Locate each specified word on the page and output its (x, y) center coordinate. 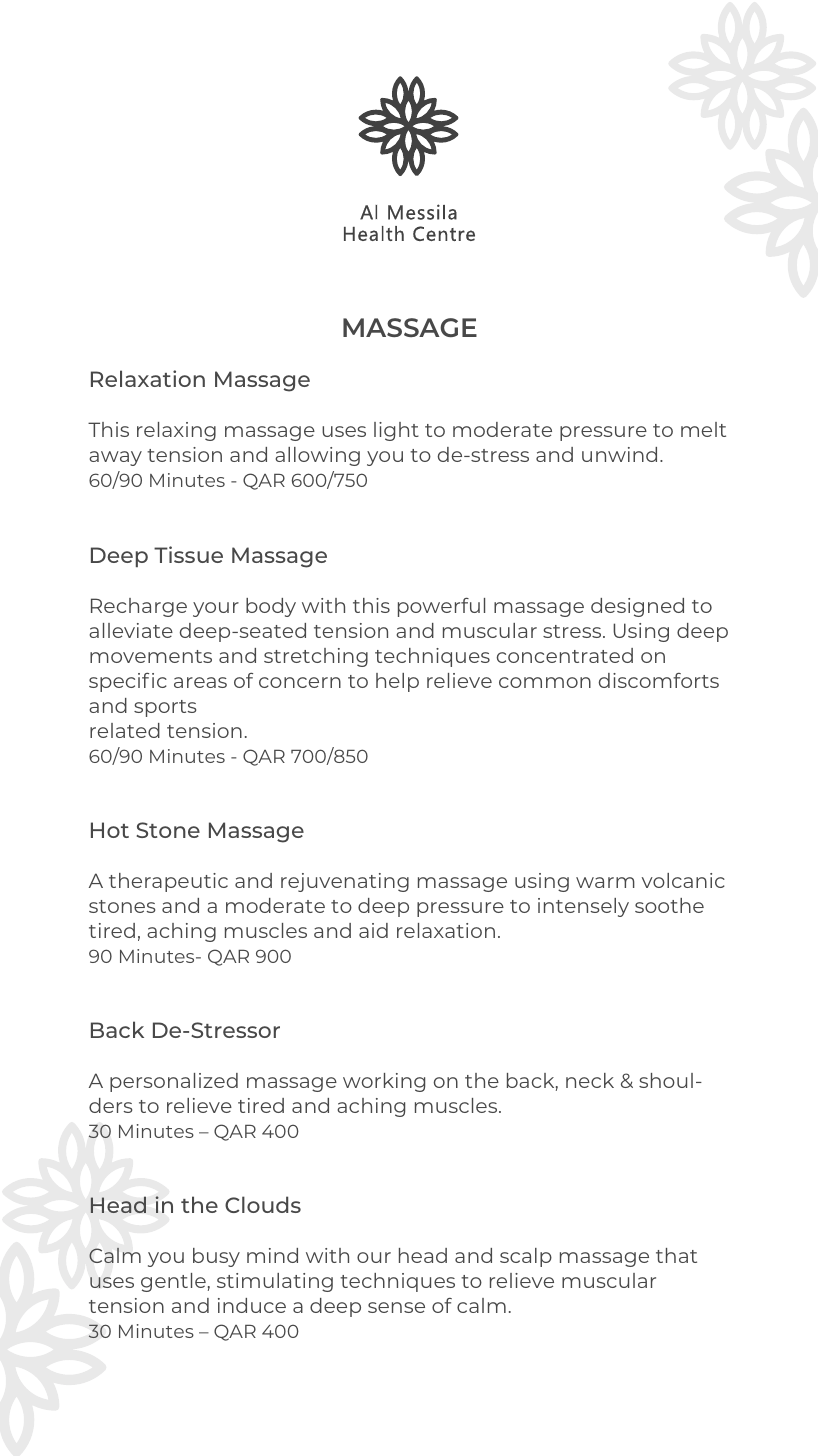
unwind (619, 454)
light (396, 431)
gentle (173, 1282)
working (384, 1082)
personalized (174, 1082)
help (397, 682)
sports (165, 708)
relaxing (176, 431)
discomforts (659, 680)
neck (590, 1080)
